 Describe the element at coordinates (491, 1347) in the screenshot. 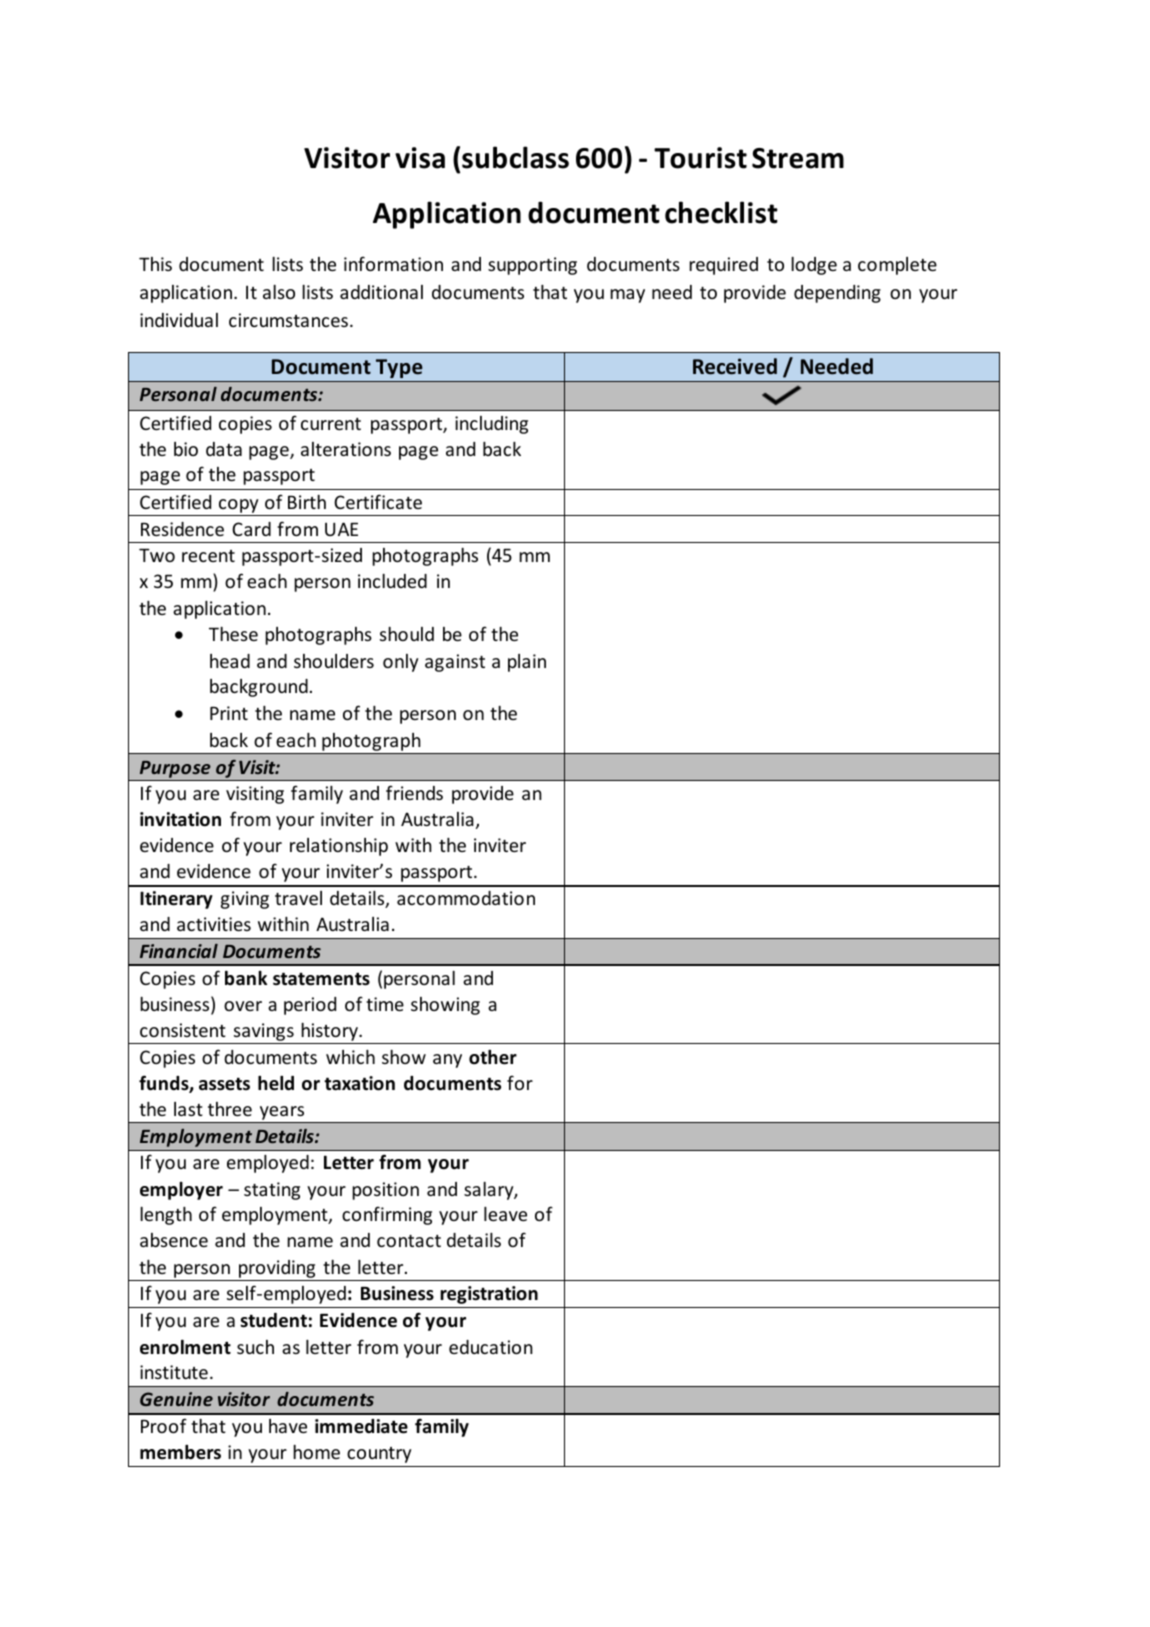

I see `education` at that location.
